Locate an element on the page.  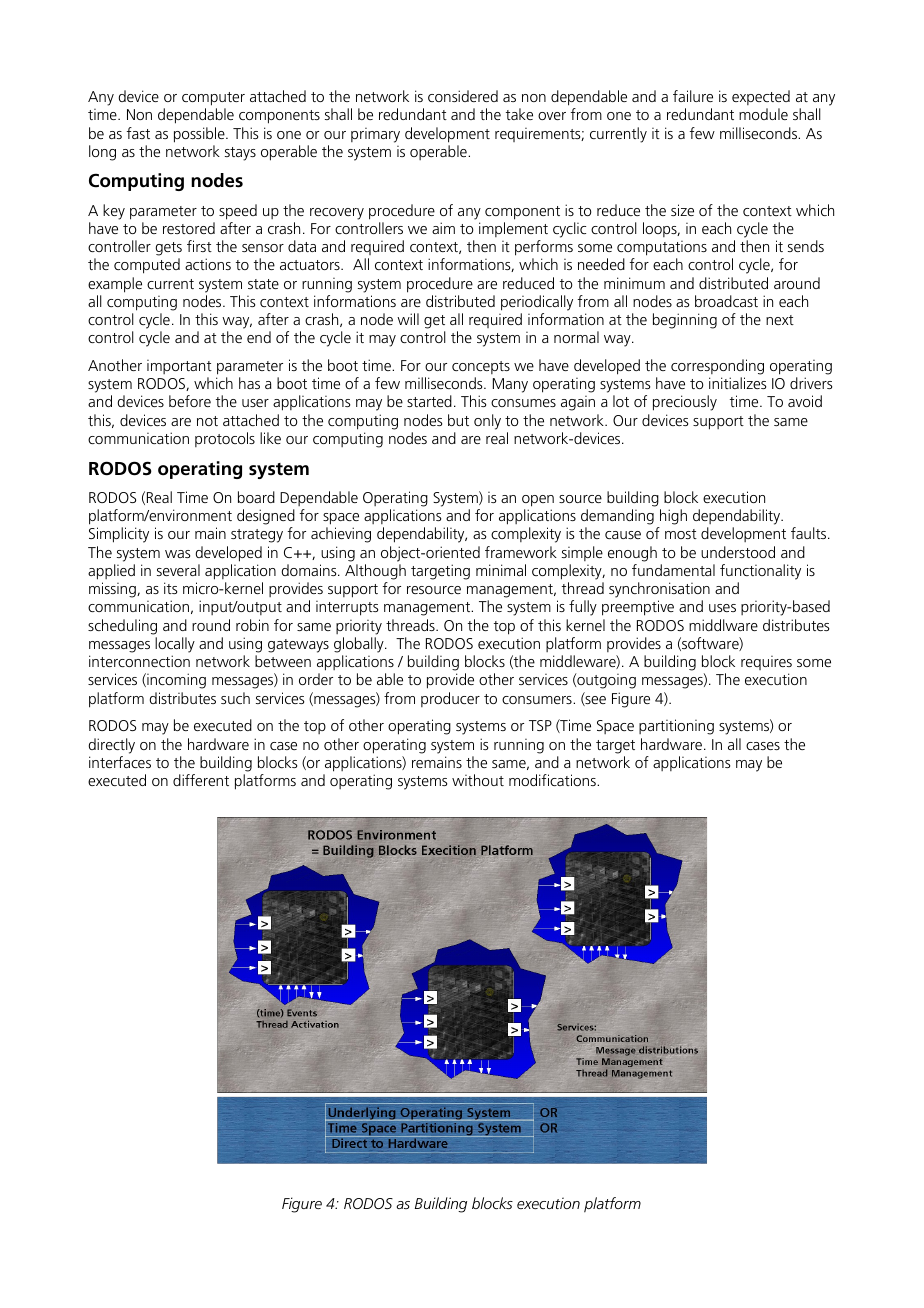
different is located at coordinates (201, 780).
